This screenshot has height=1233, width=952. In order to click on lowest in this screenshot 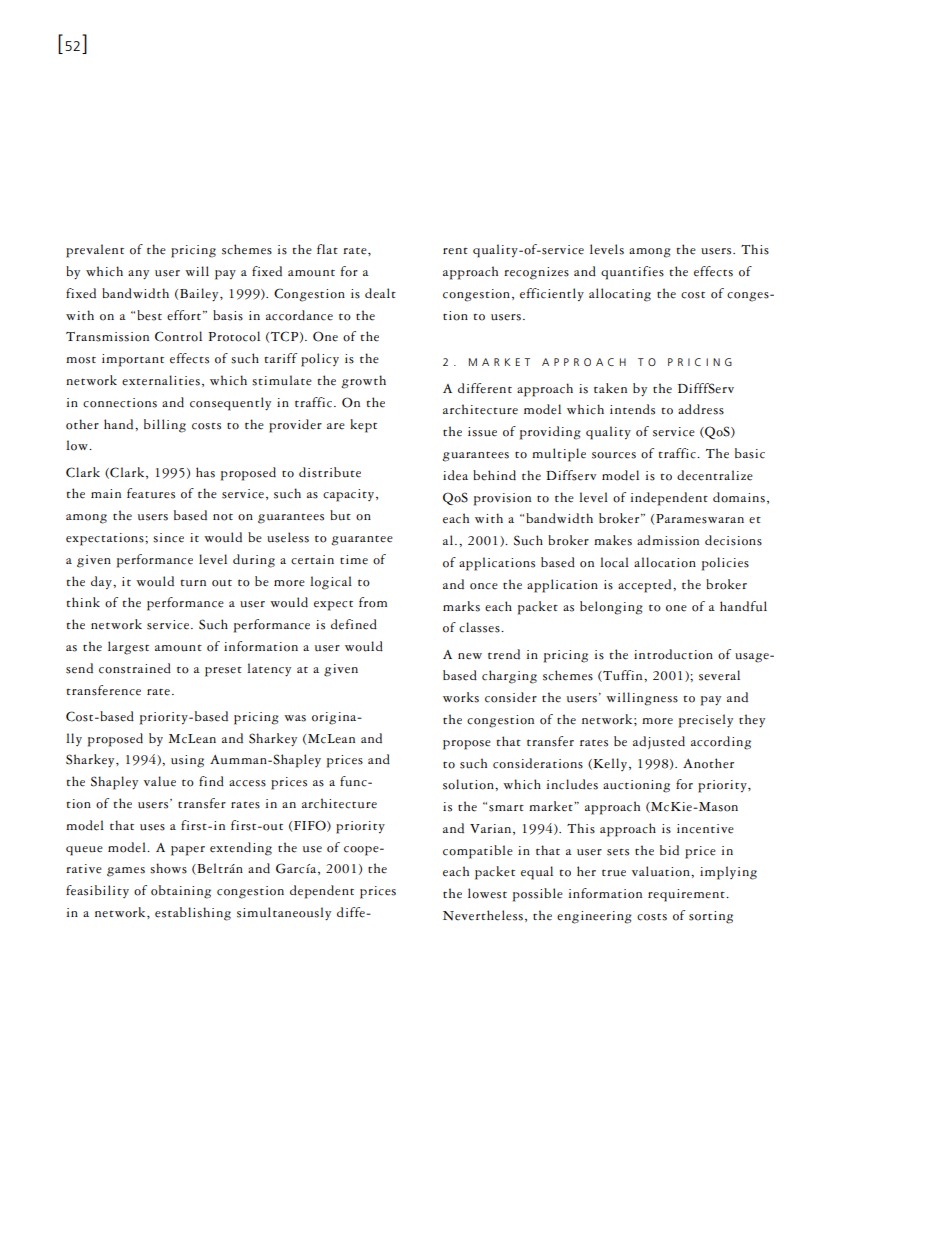, I will do `click(487, 893)`.
